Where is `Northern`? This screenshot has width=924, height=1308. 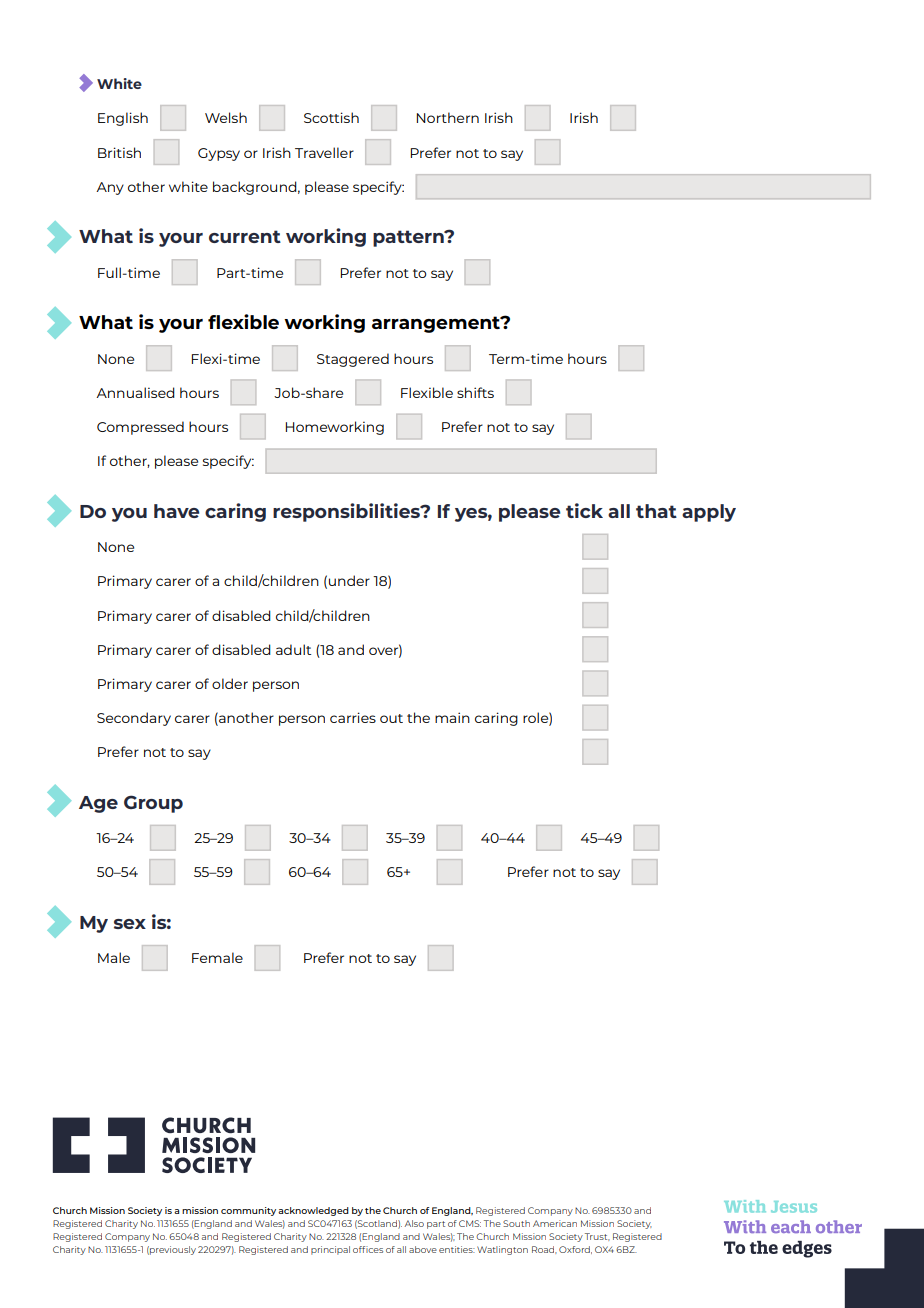 Northern is located at coordinates (448, 117).
